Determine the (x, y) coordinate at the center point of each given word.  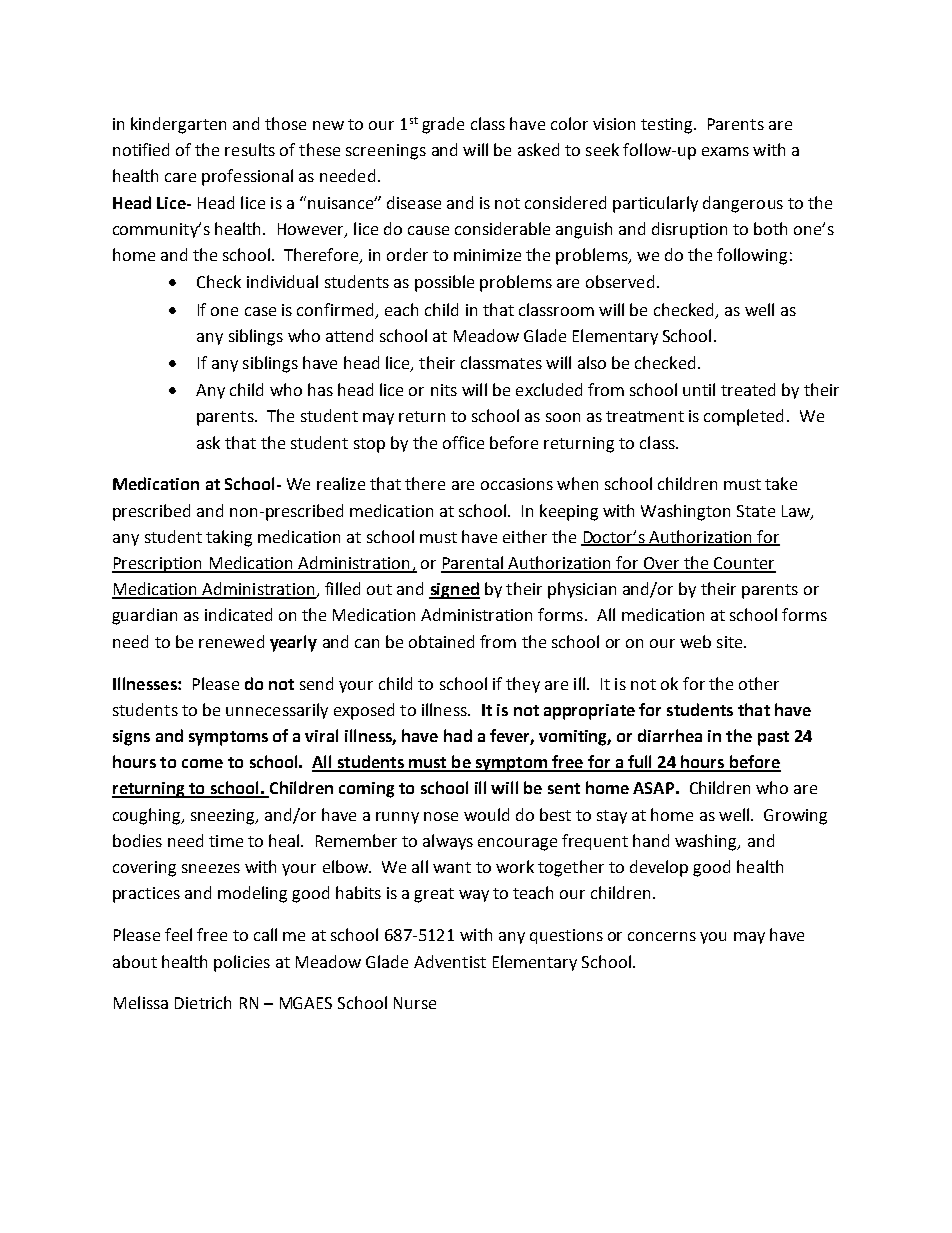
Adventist (450, 961)
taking (229, 538)
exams (725, 151)
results (250, 149)
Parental (473, 564)
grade (443, 125)
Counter (744, 564)
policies (242, 963)
